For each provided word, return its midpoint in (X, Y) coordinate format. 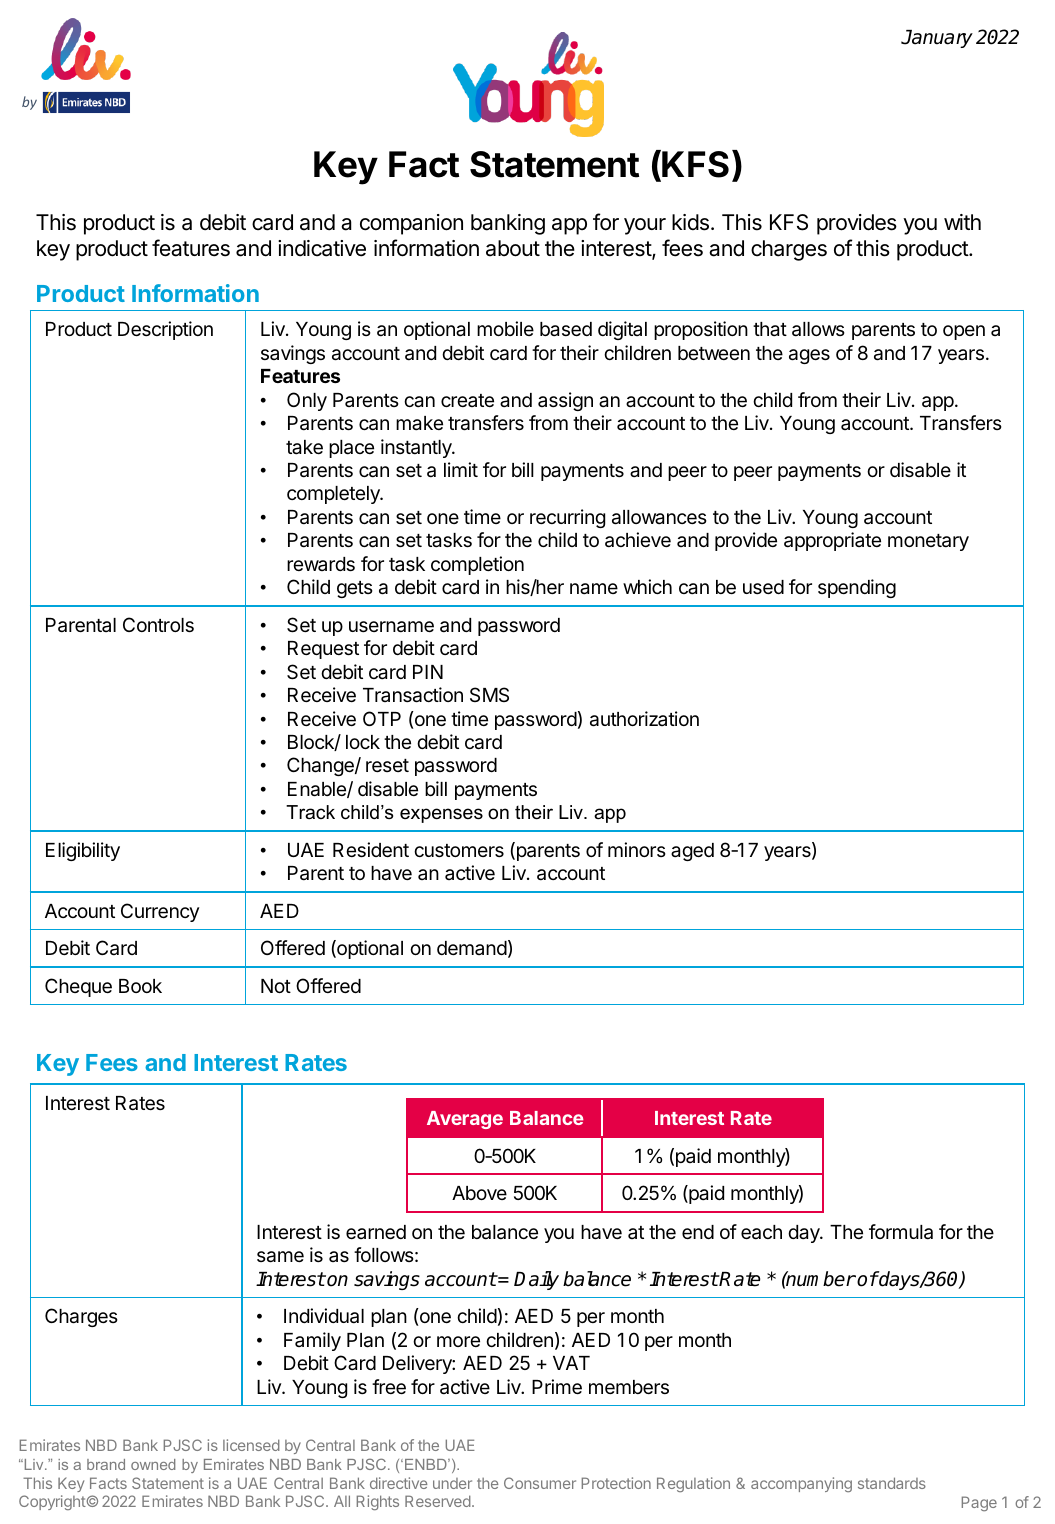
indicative (322, 248)
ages (809, 356)
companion (411, 224)
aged (692, 852)
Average (465, 1120)
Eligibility (83, 851)
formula (901, 1232)
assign (565, 401)
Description (165, 330)
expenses (441, 815)
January (937, 39)
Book (140, 986)
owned (153, 1464)
